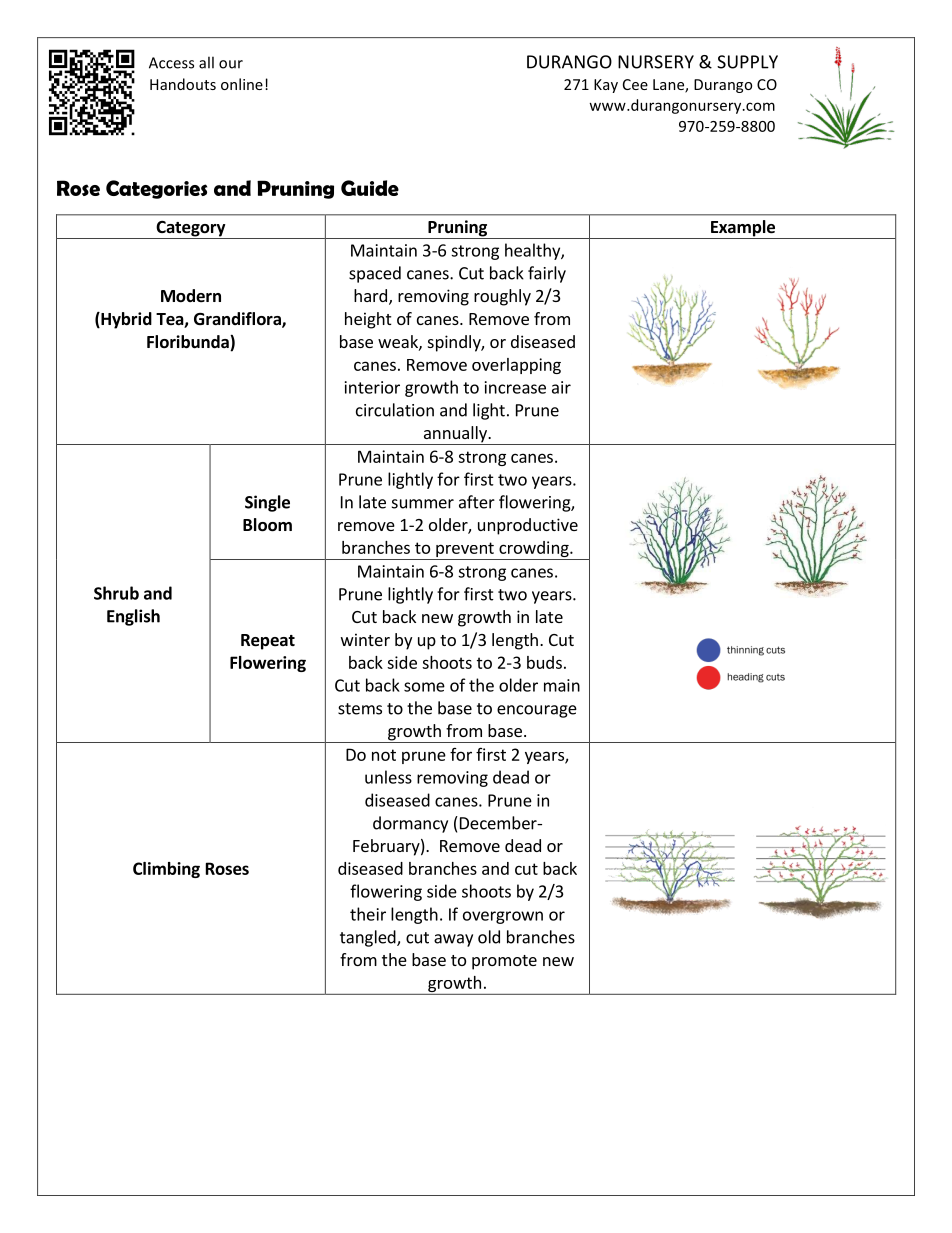 This screenshot has height=1233, width=952. Describe the element at coordinates (370, 188) in the screenshot. I see `Guide` at that location.
